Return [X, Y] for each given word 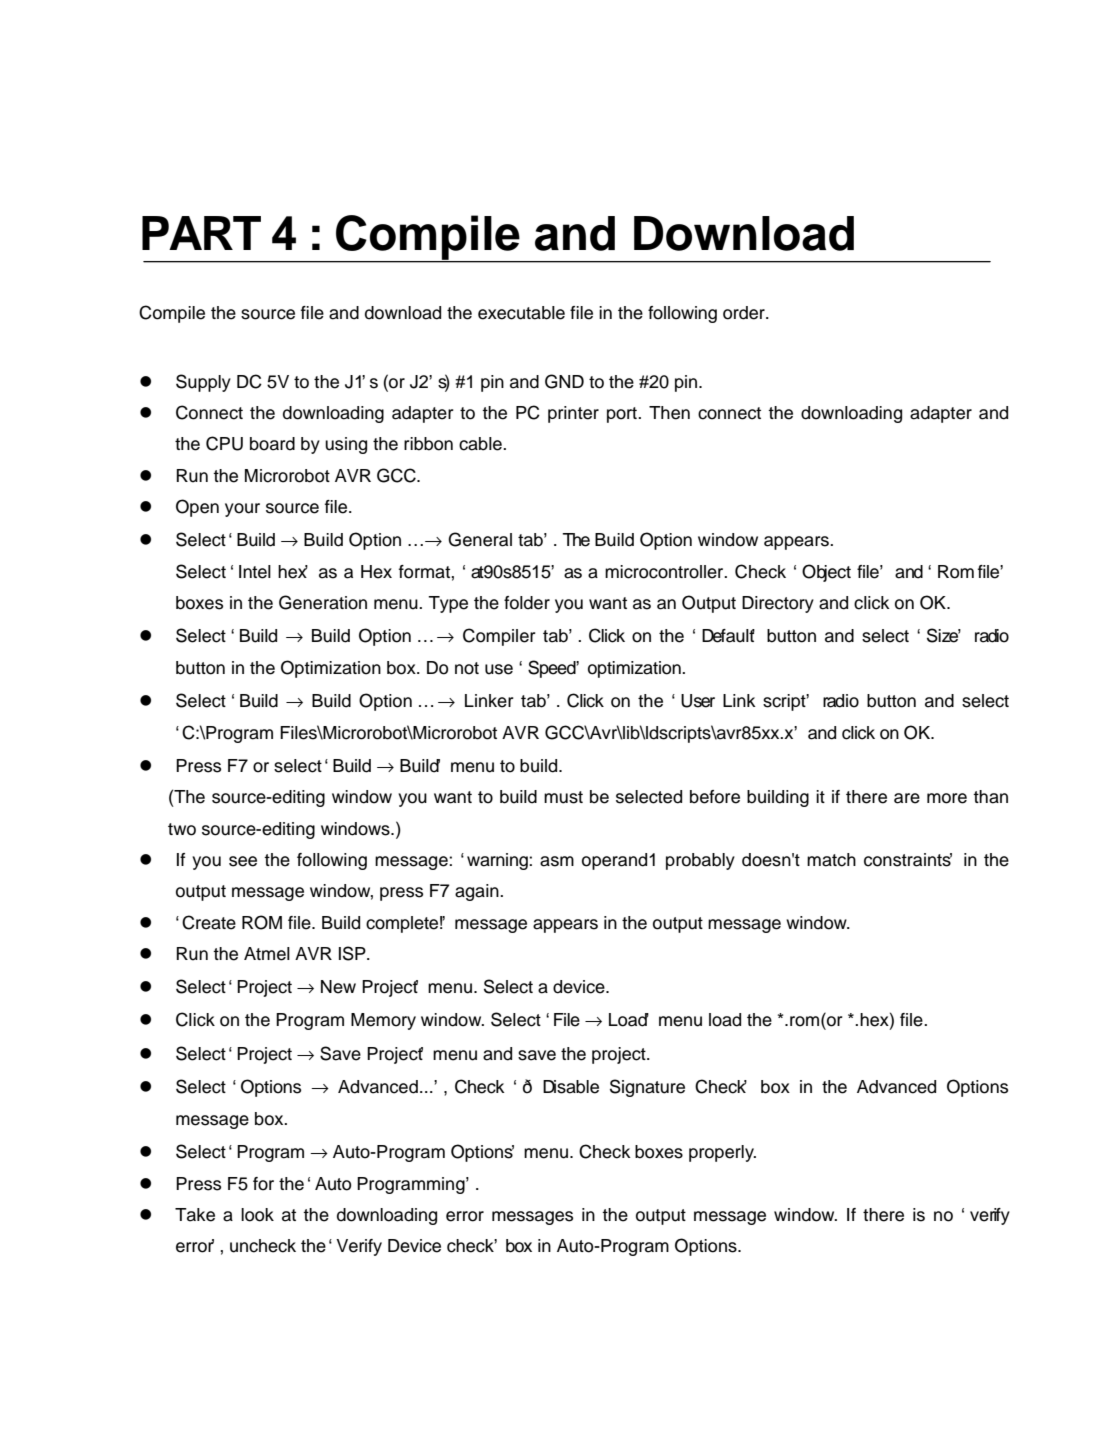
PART [201, 233]
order [745, 313]
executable [521, 313]
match [831, 860]
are [907, 798]
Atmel [267, 954]
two [182, 829]
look [257, 1215]
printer [573, 414]
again [478, 892]
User [698, 701]
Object [826, 573]
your [242, 510]
